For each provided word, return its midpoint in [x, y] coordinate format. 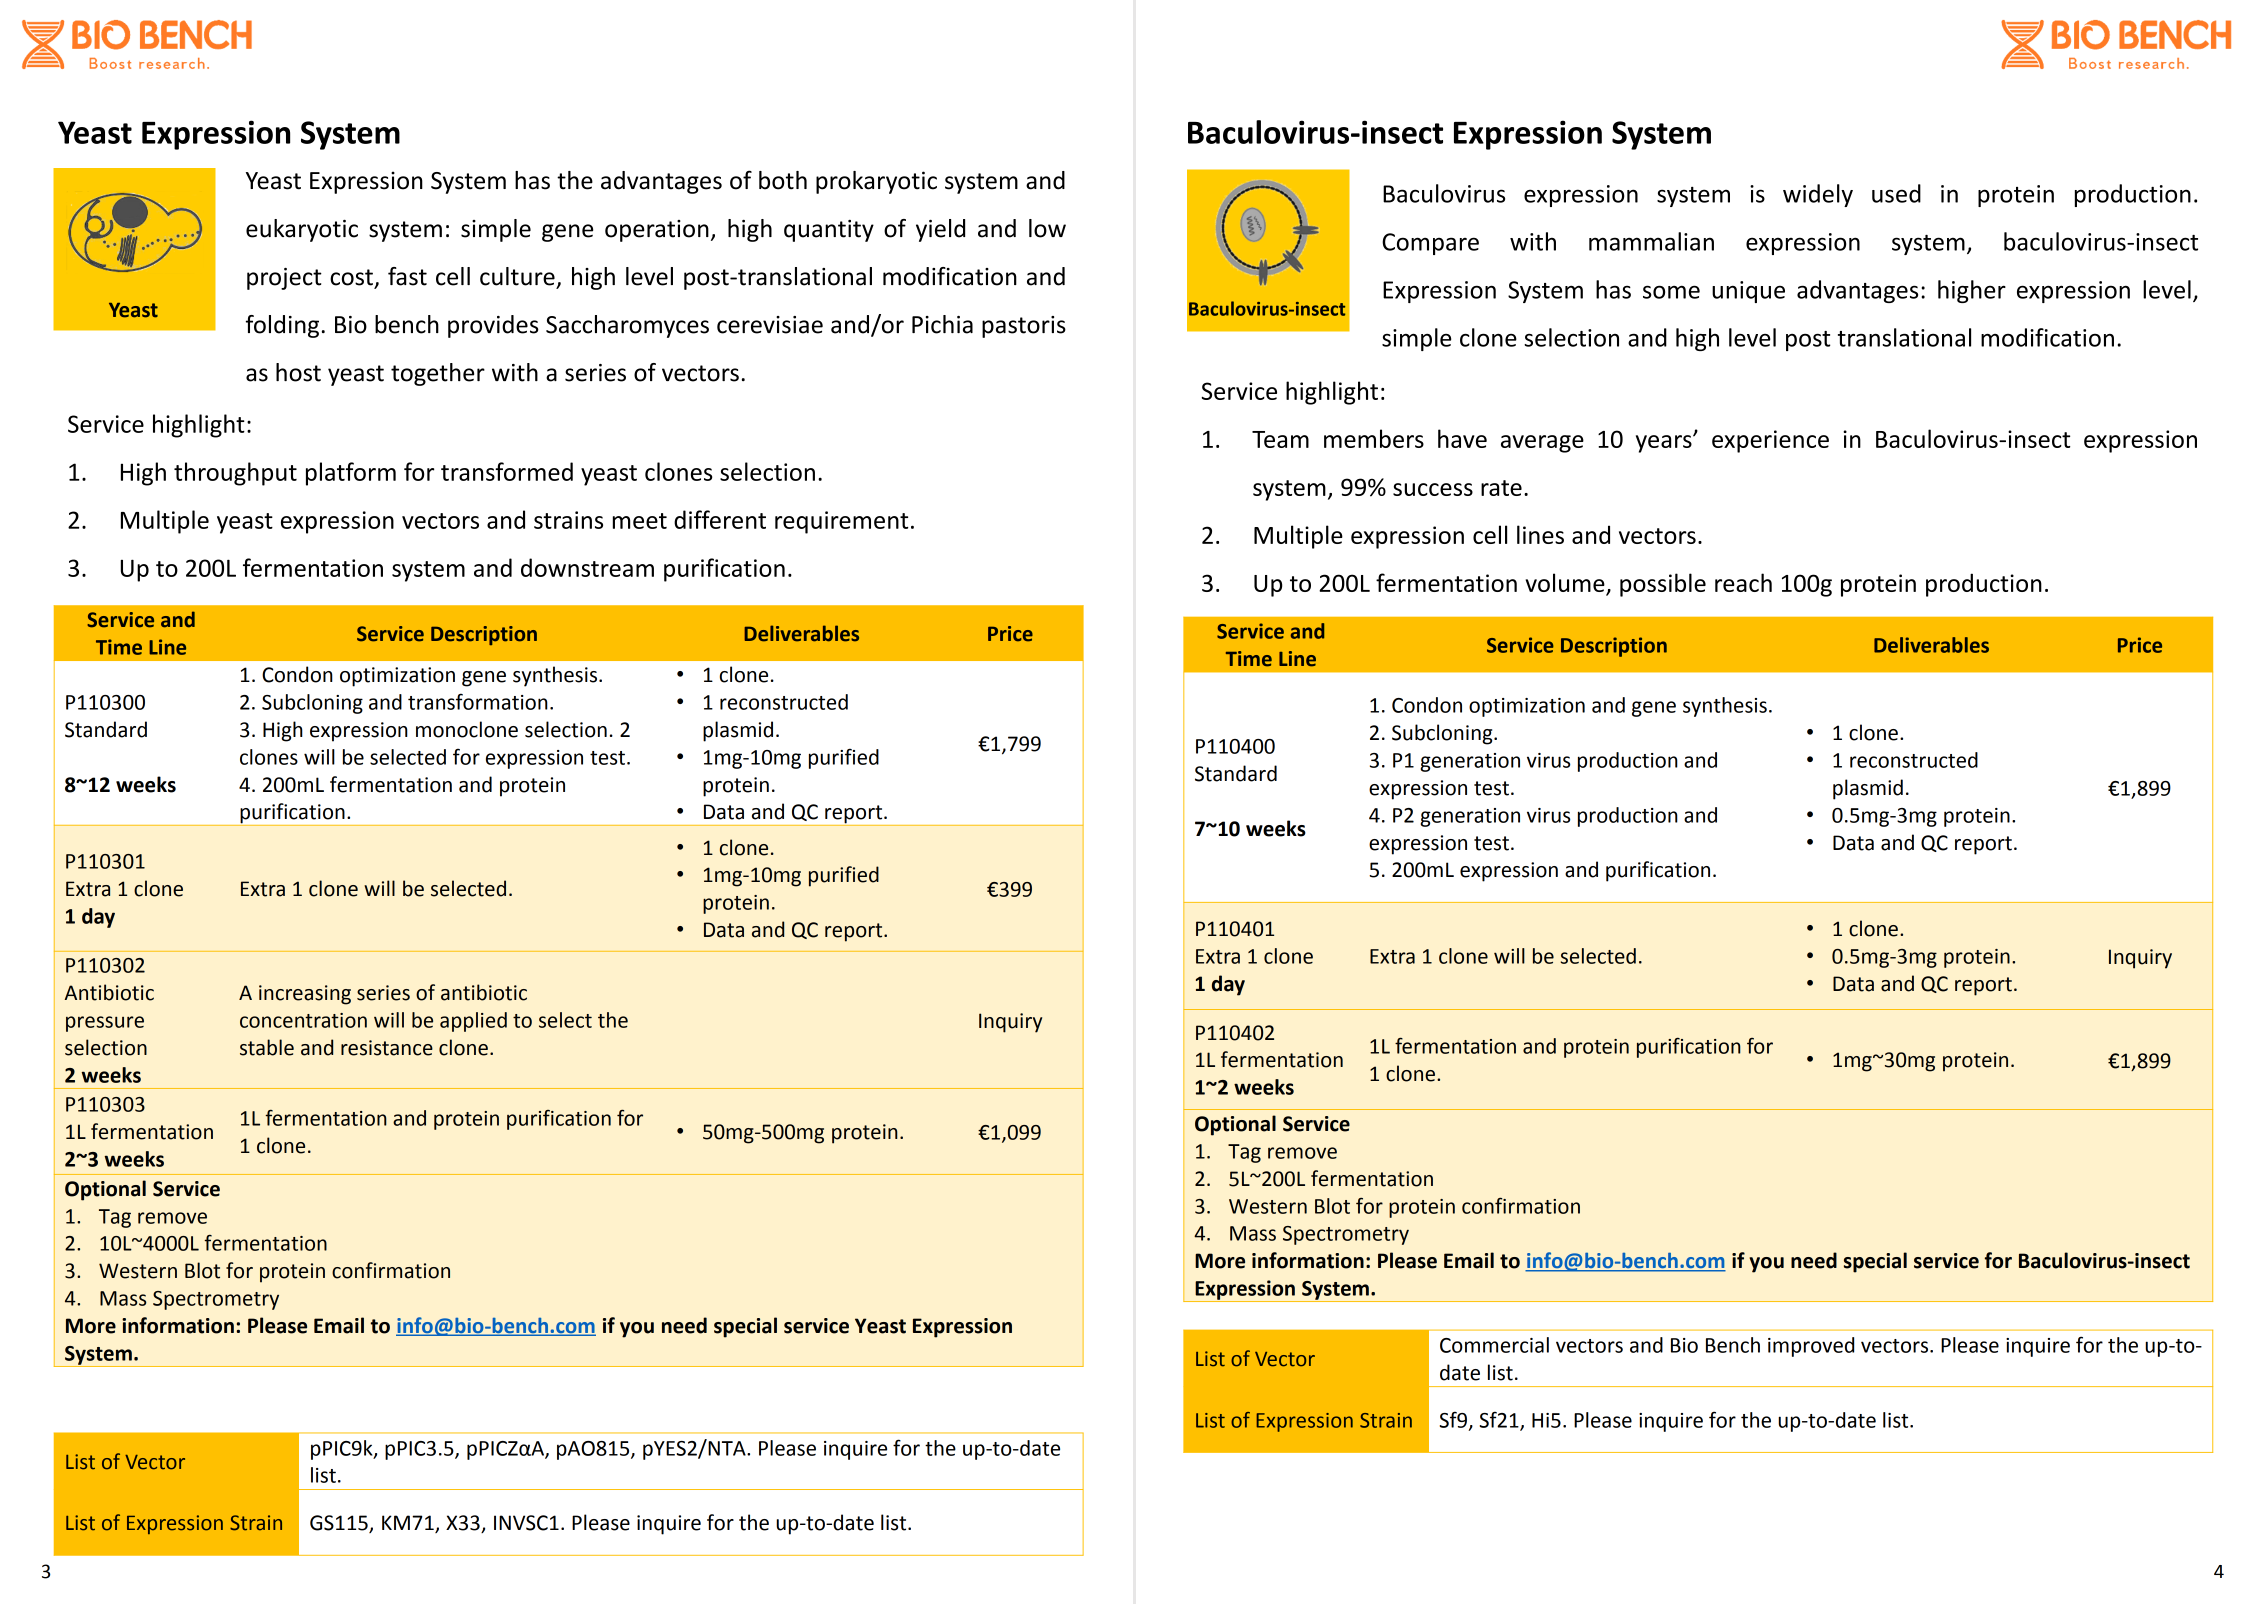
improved [1811, 1347]
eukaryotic [302, 230]
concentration [303, 1020]
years [1665, 443]
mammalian [1651, 241]
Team [1280, 439]
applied [473, 1022]
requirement [841, 522]
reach [1743, 582]
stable [267, 1047]
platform [351, 474]
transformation [478, 701]
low [1047, 228]
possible [1663, 585]
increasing [305, 995]
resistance [387, 1048]
